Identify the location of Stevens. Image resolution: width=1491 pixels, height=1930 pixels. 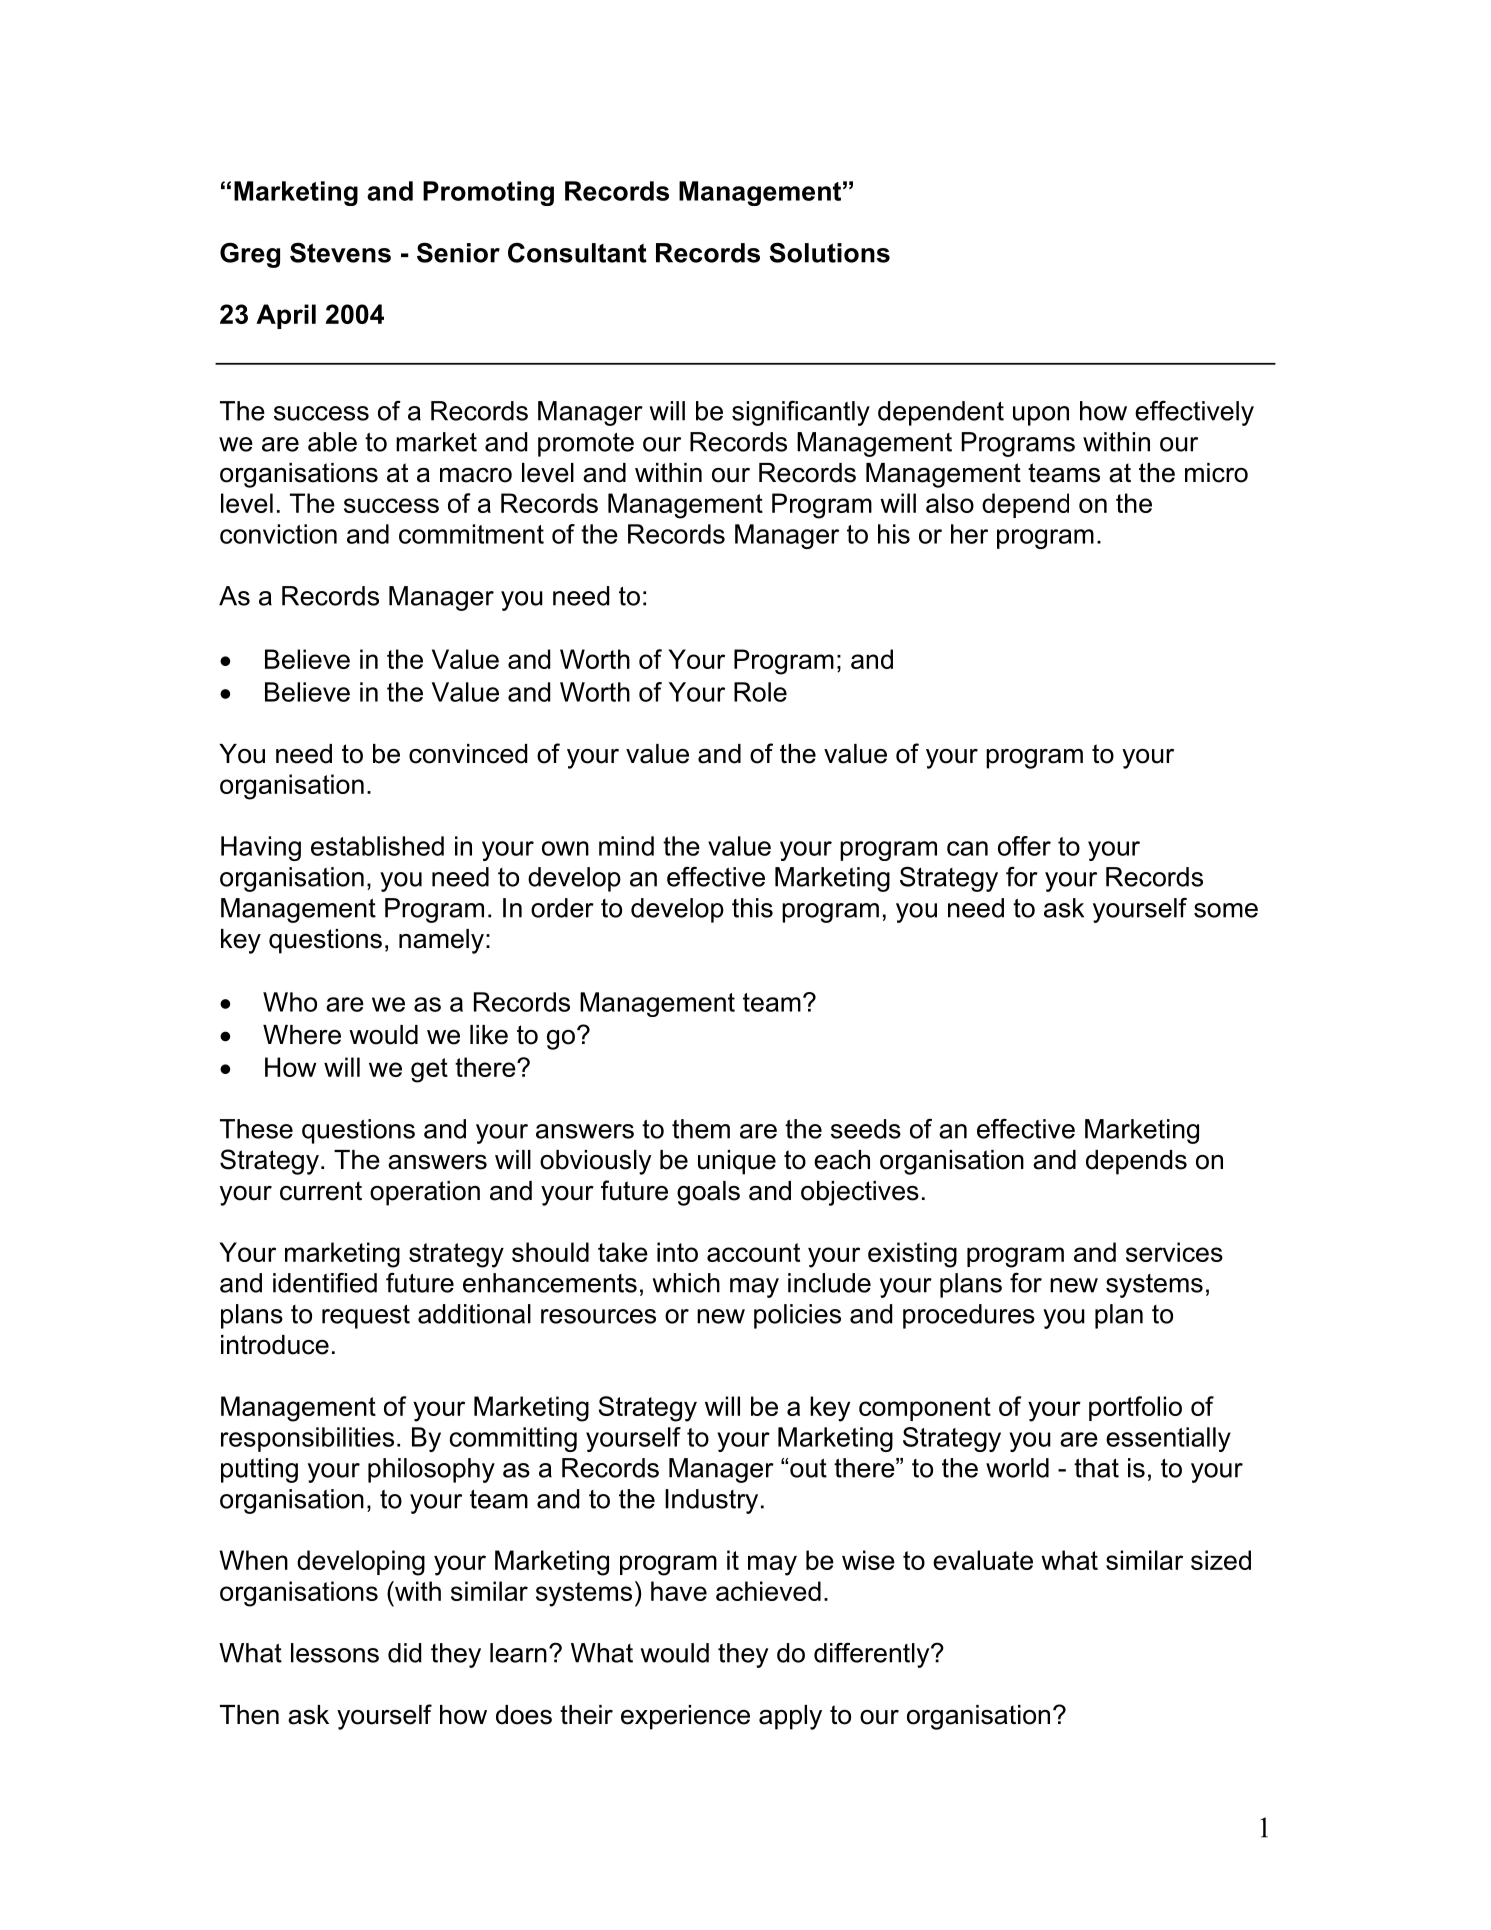
(340, 253).
